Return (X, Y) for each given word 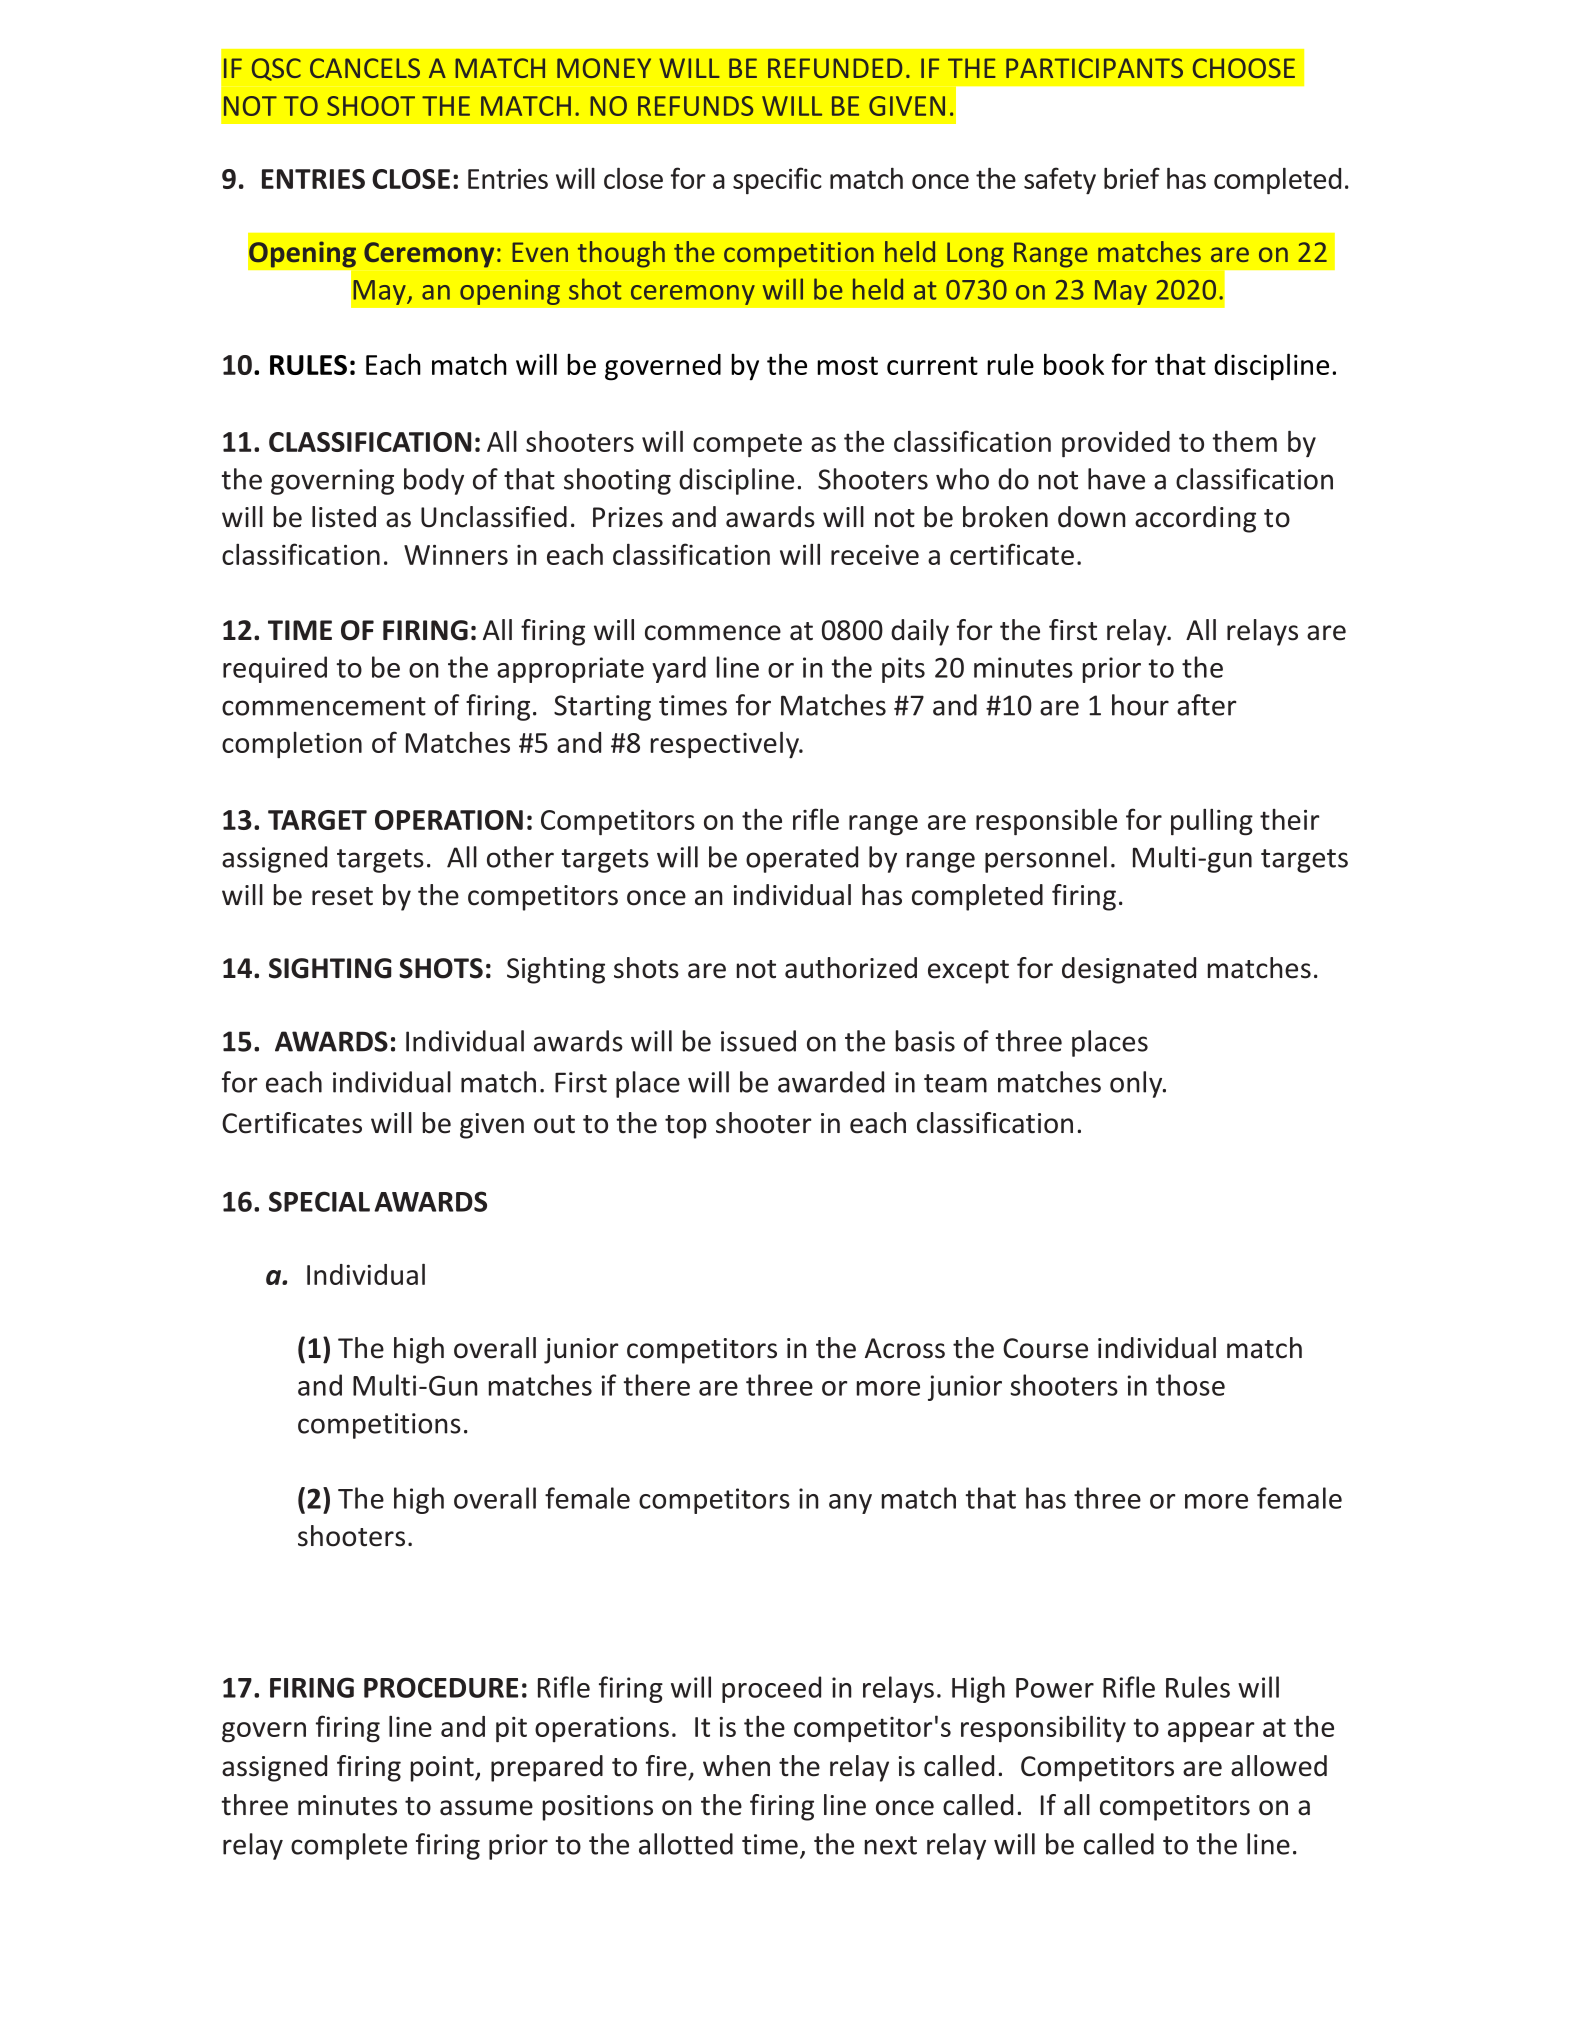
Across (905, 1348)
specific (777, 181)
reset (342, 896)
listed (344, 517)
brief (1132, 178)
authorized (851, 968)
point (443, 1769)
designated (1129, 970)
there (657, 1385)
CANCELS (365, 68)
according (1195, 519)
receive (875, 555)
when (736, 1766)
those (1190, 1385)
